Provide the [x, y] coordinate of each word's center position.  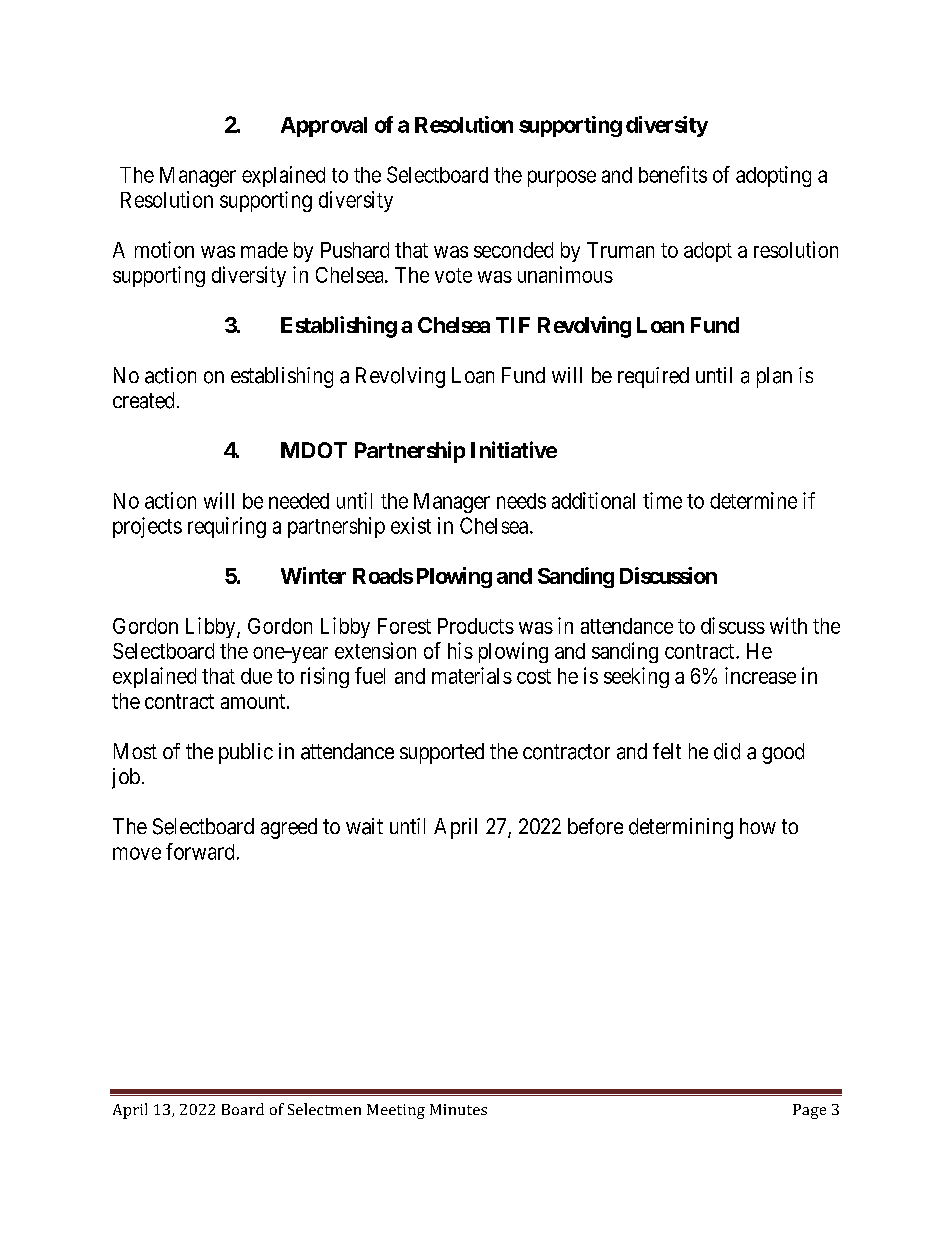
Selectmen [324, 1109]
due [256, 676]
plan [774, 377]
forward [200, 851]
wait [364, 826]
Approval [324, 127]
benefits [673, 174]
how [758, 826]
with [788, 625]
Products [476, 626]
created [143, 400]
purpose [562, 178]
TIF [513, 325]
